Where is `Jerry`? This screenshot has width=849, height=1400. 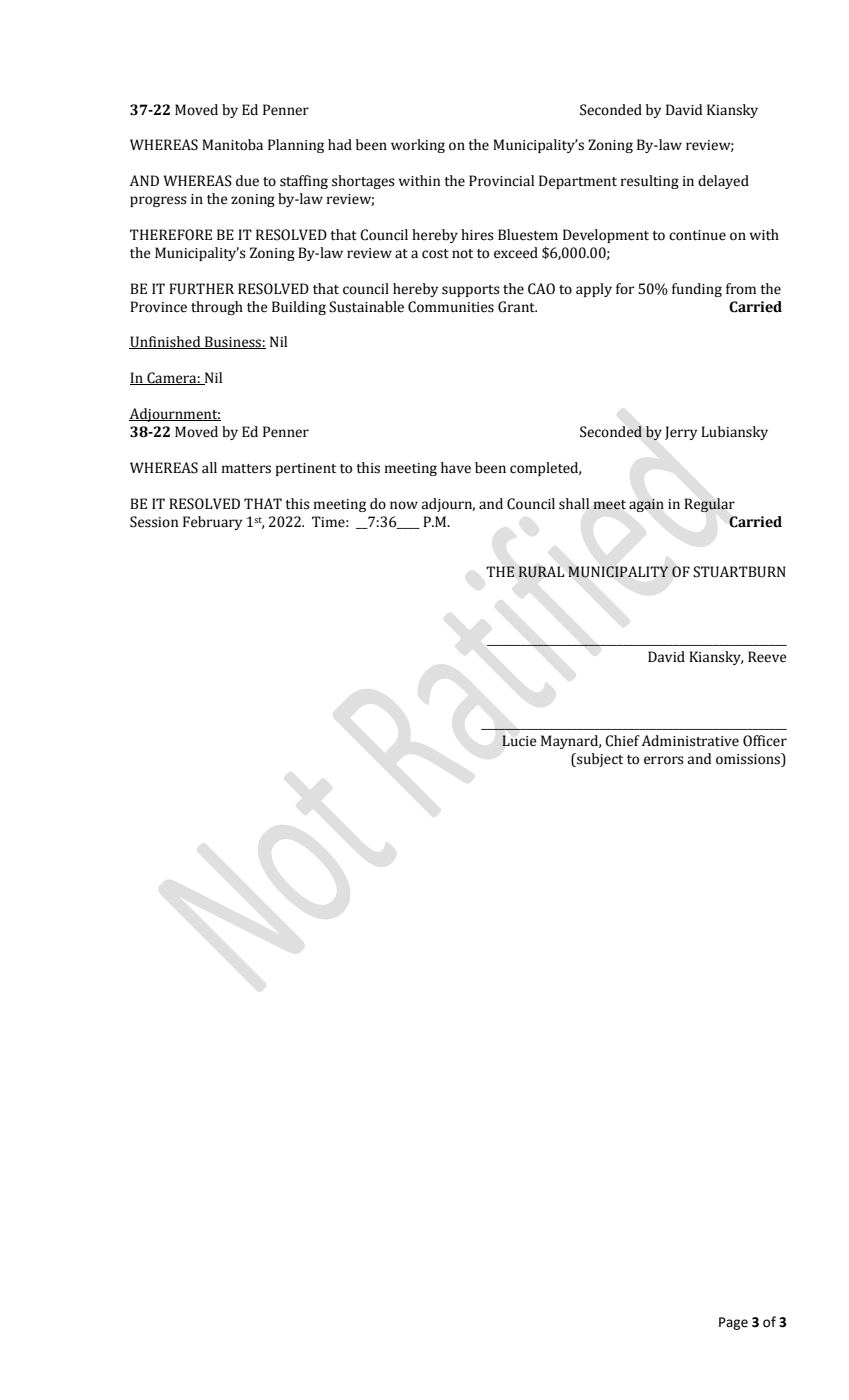 Jerry is located at coordinates (681, 433).
